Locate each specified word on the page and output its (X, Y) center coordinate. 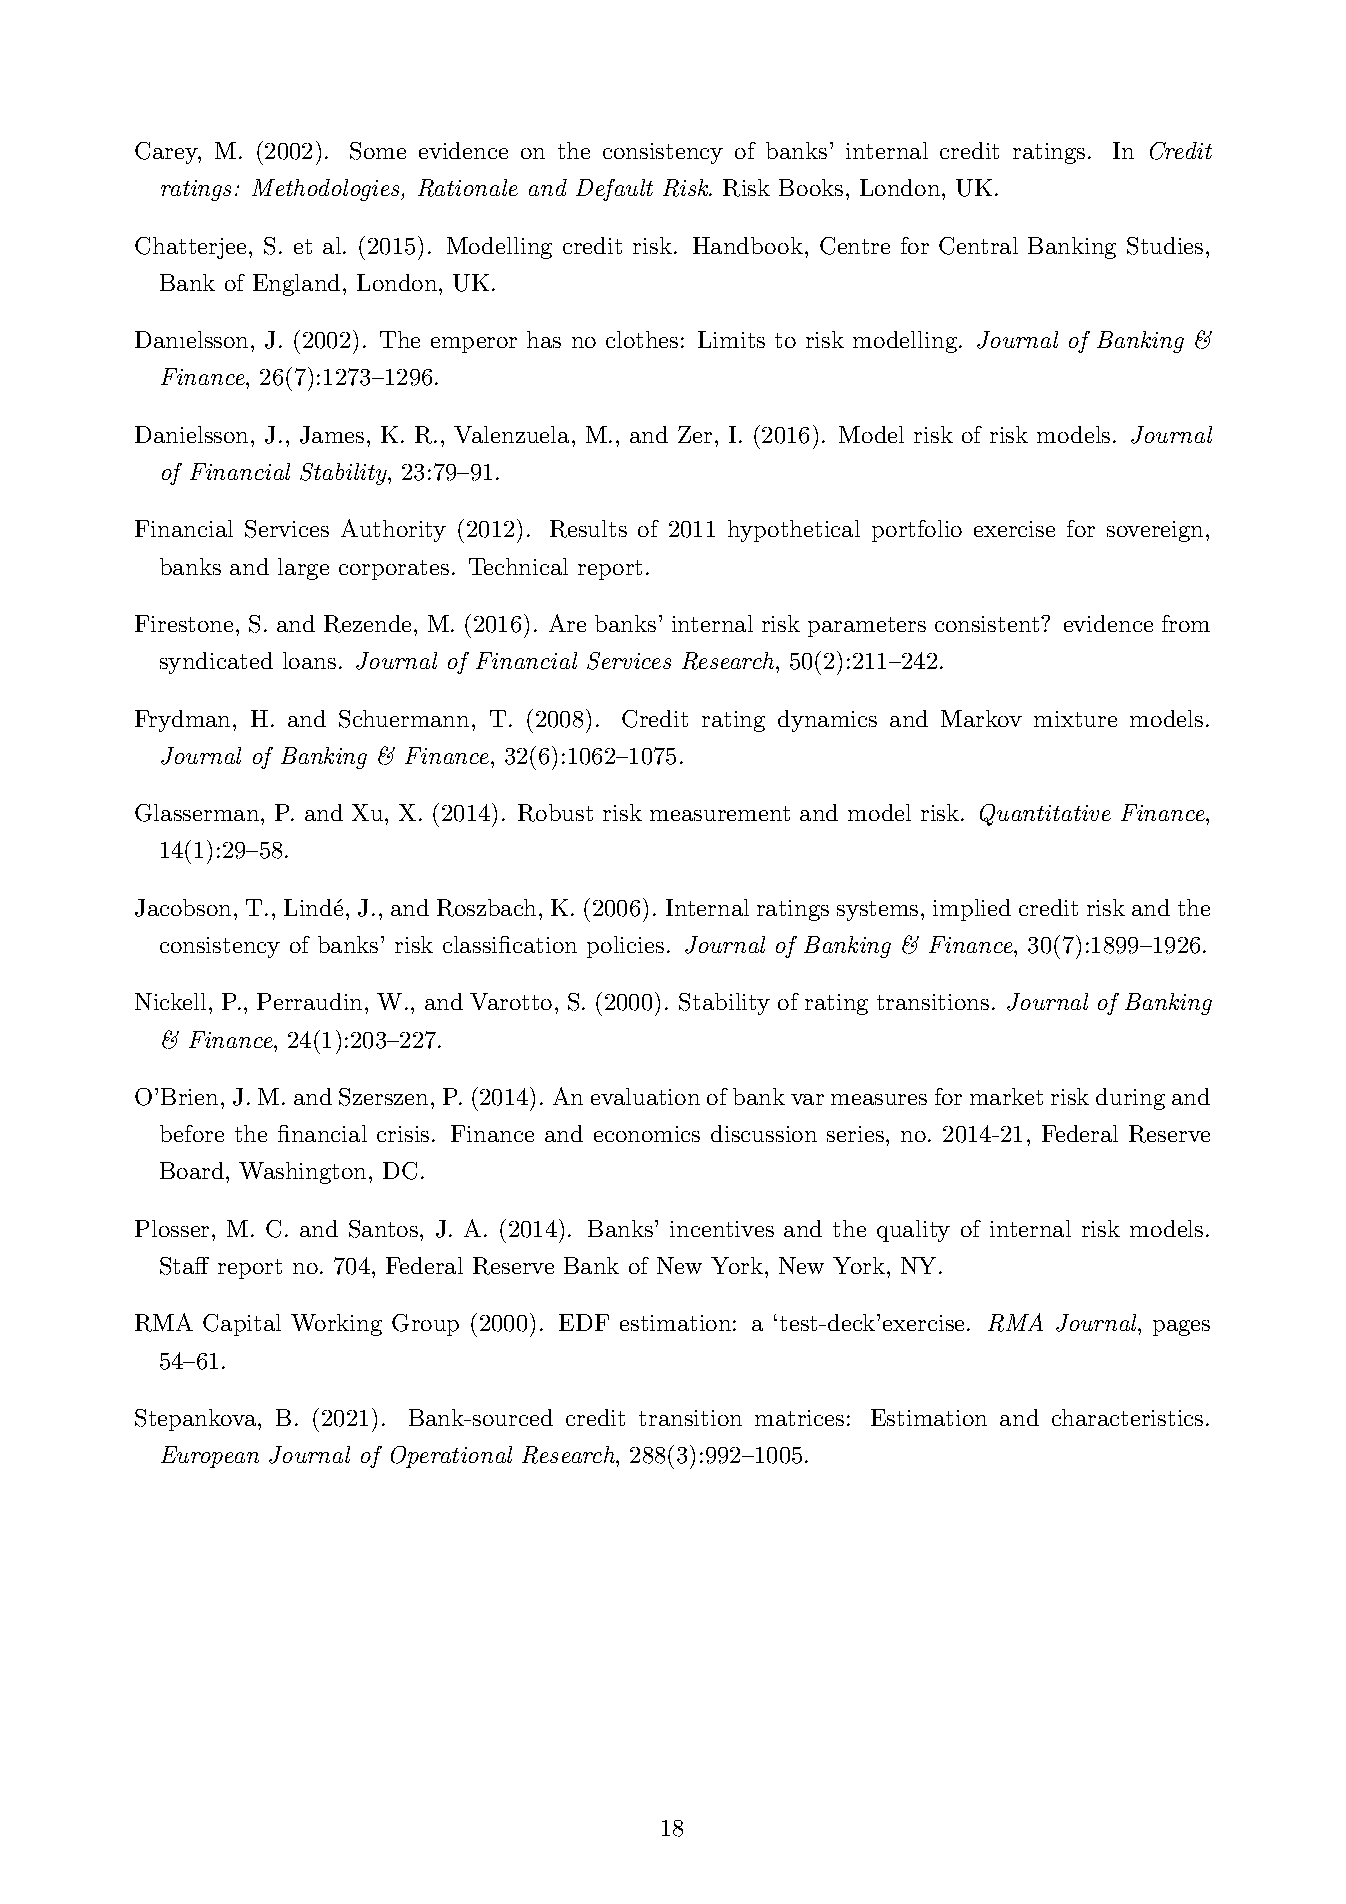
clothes (642, 339)
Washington (302, 1173)
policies (625, 947)
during (1130, 1099)
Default (614, 190)
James (332, 435)
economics (647, 1134)
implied (972, 910)
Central (978, 246)
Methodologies (327, 190)
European (210, 1457)
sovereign (1155, 531)
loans (309, 660)
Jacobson (183, 908)
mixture (1075, 719)
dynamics (827, 721)
